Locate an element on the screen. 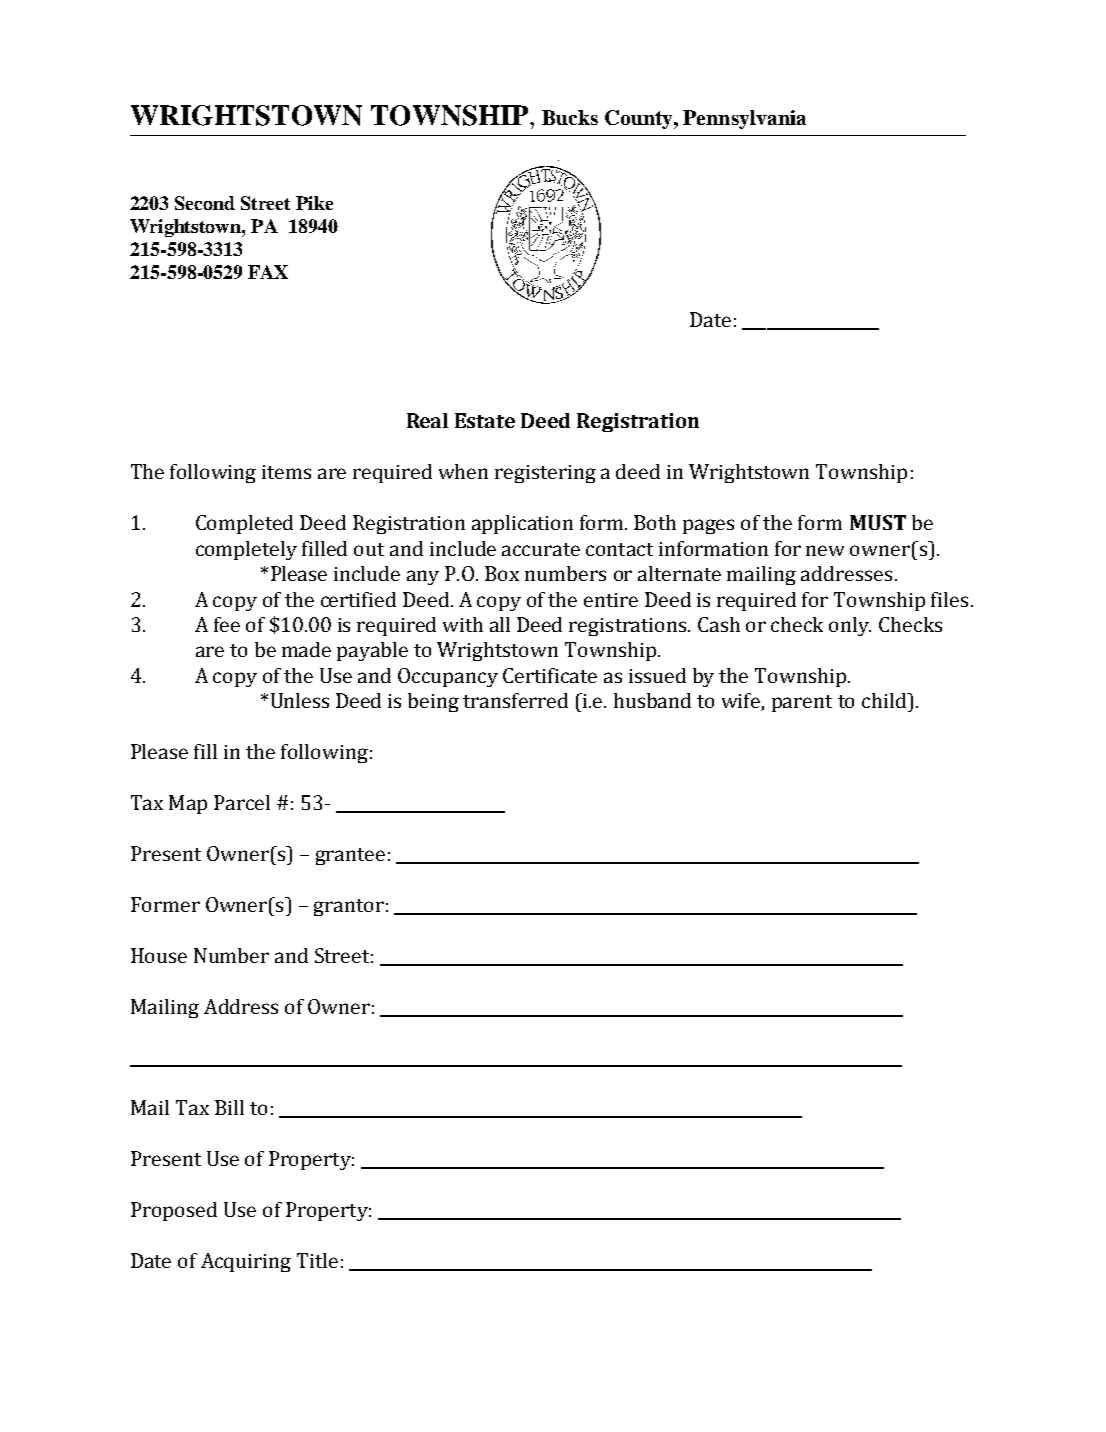  House is located at coordinates (159, 955).
